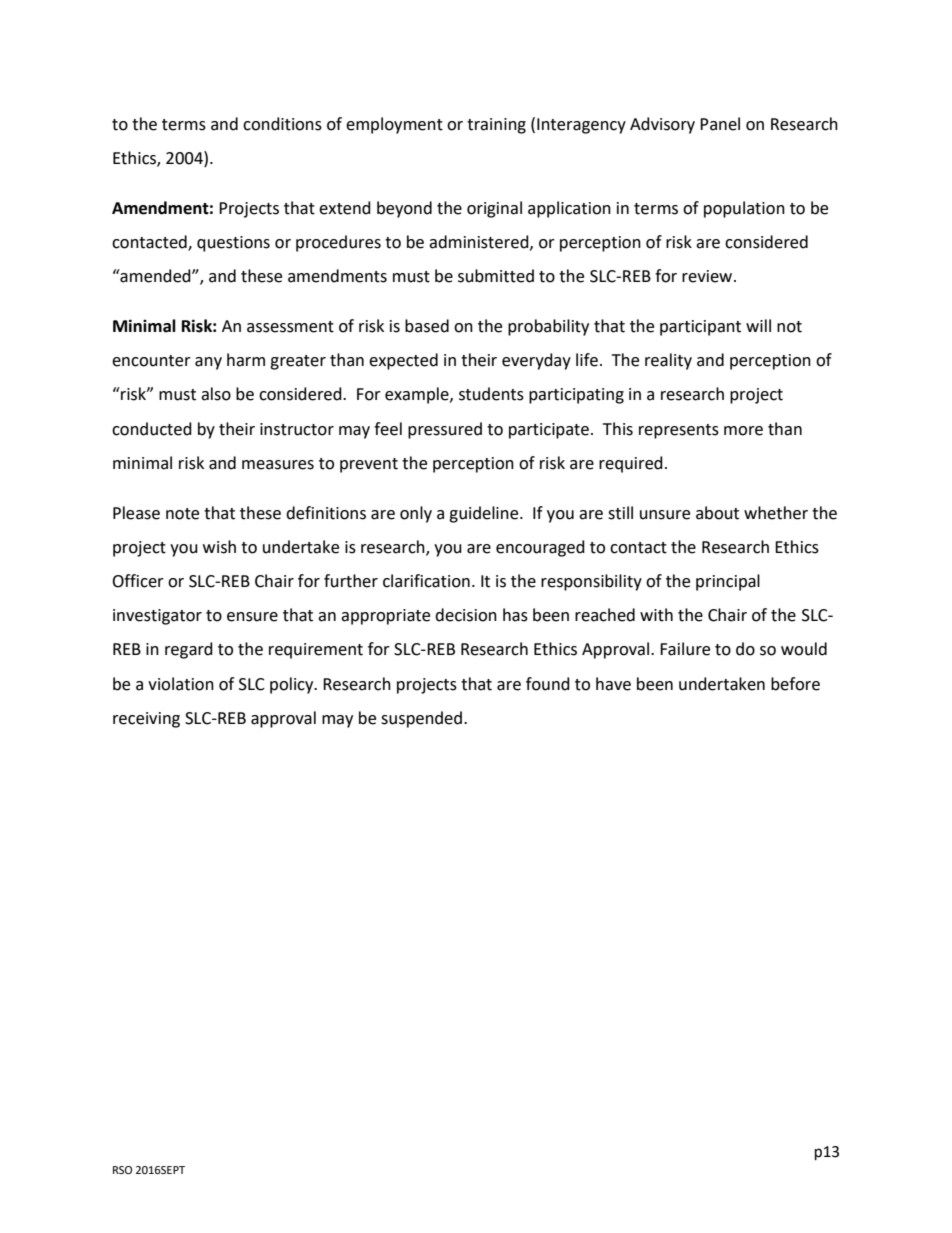 This image has height=1233, width=952. What do you see at coordinates (485, 514) in the image?
I see `guideline` at bounding box center [485, 514].
